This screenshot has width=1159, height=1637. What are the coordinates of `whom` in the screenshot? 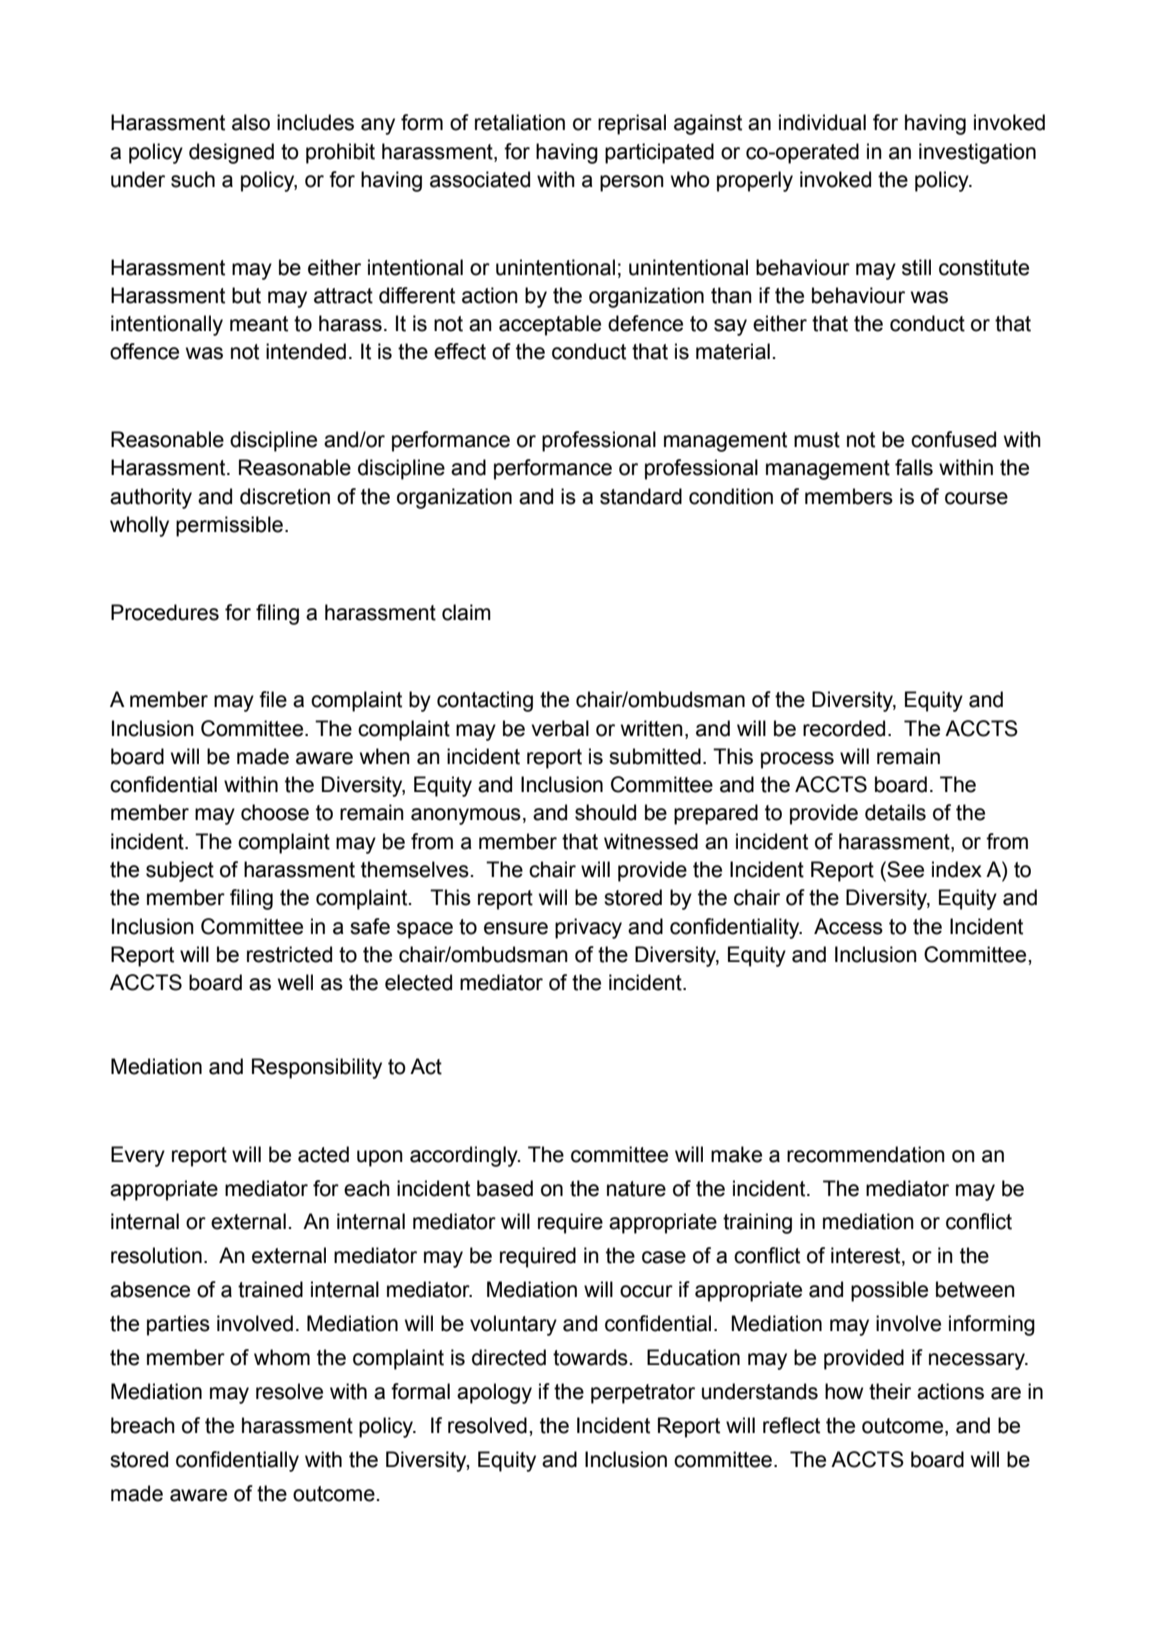 It's located at (282, 1357).
